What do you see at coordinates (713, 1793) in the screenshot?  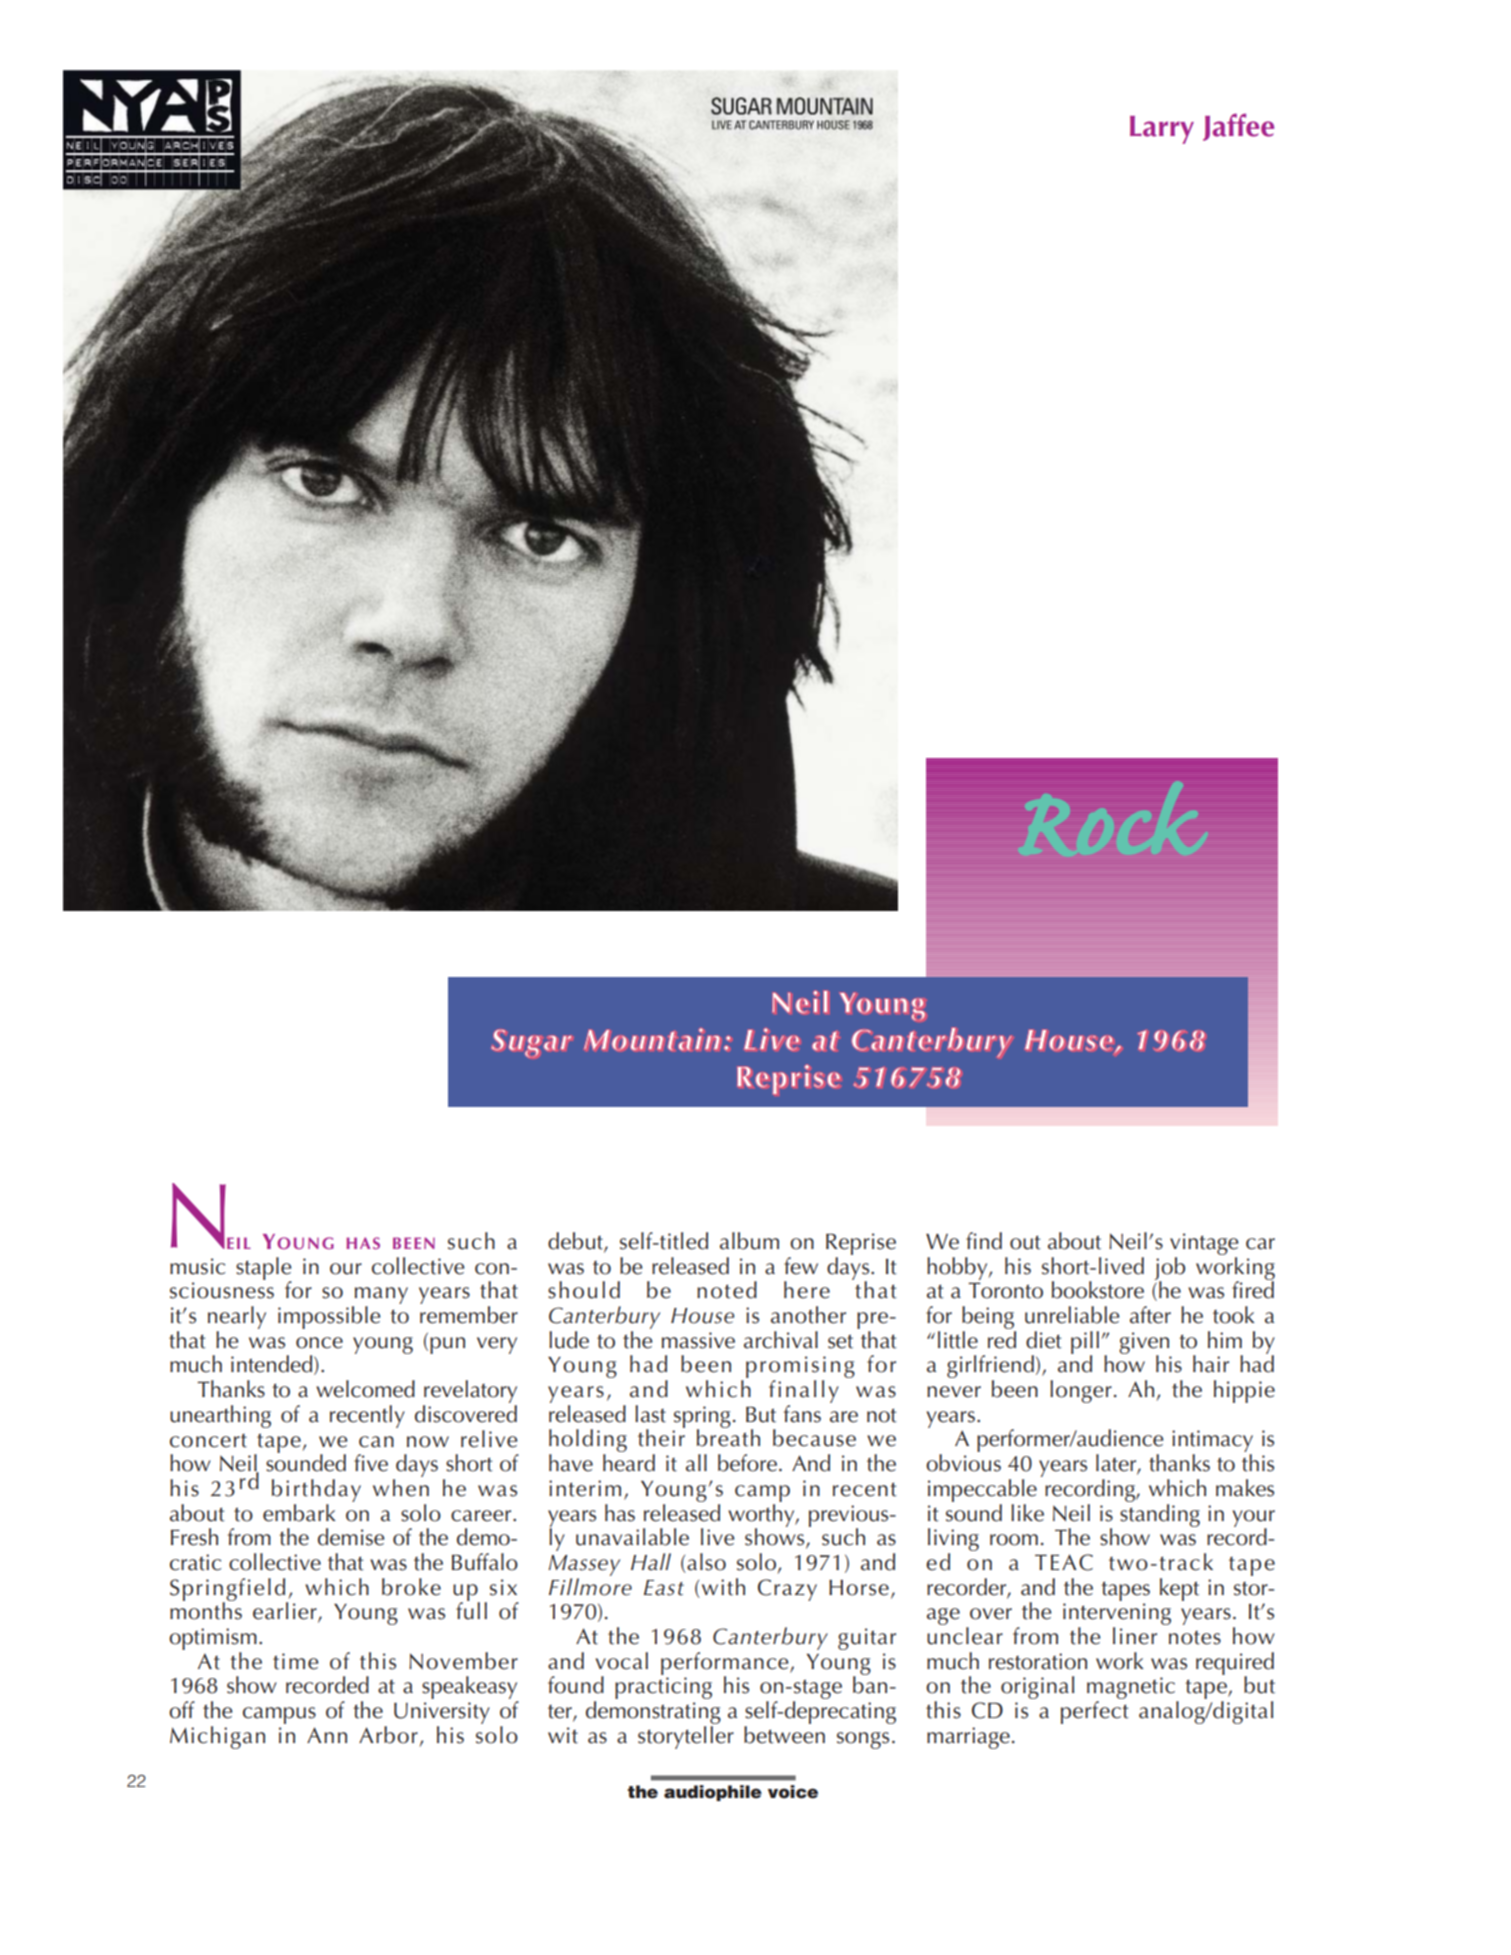 I see `audiophile` at bounding box center [713, 1793].
